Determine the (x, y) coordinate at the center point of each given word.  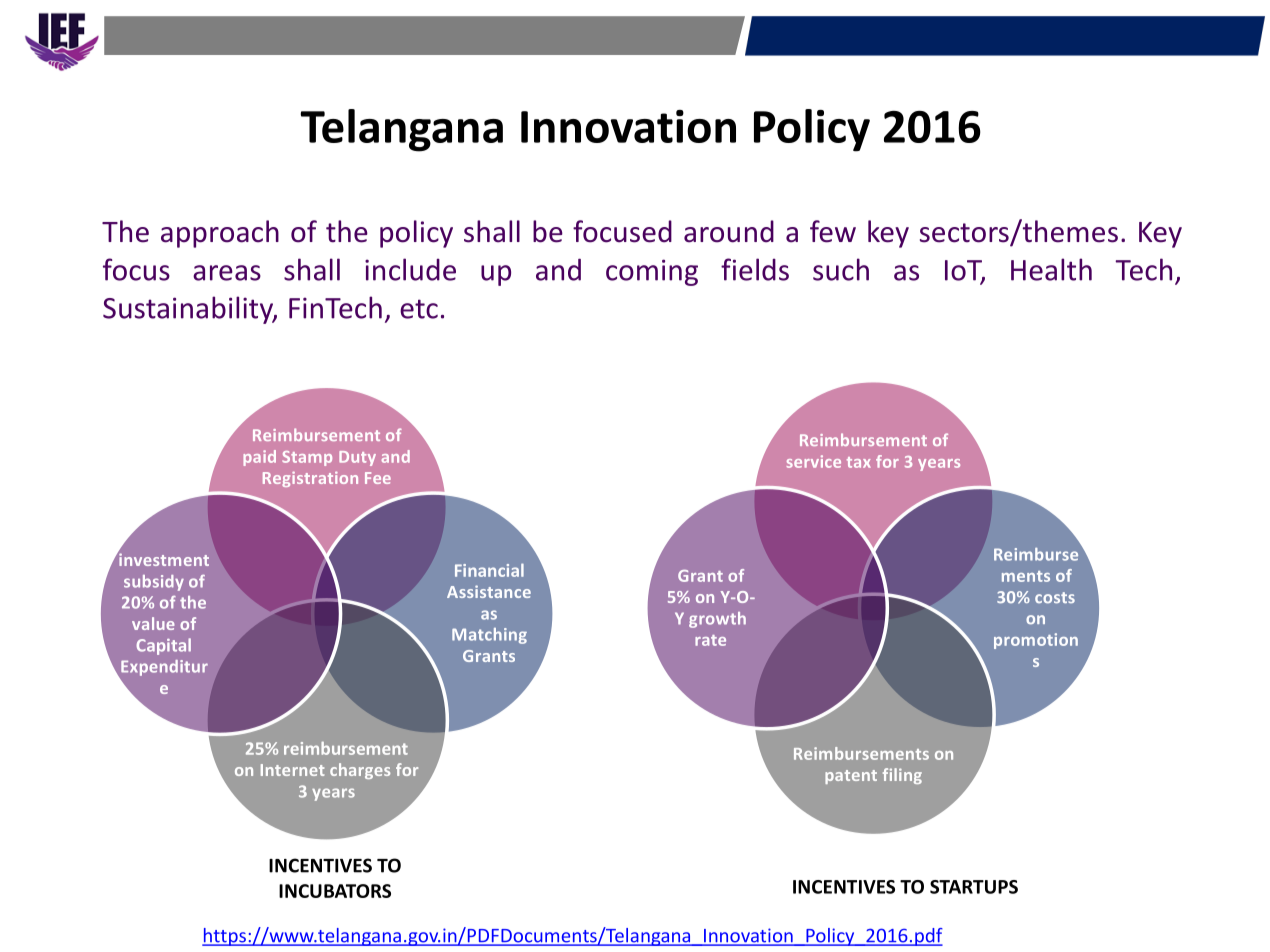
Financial (489, 570)
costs (1055, 597)
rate (710, 640)
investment (163, 558)
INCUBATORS (335, 891)
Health (1051, 269)
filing (902, 776)
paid (259, 458)
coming (652, 272)
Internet (292, 770)
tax (859, 462)
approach (220, 234)
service (814, 461)
